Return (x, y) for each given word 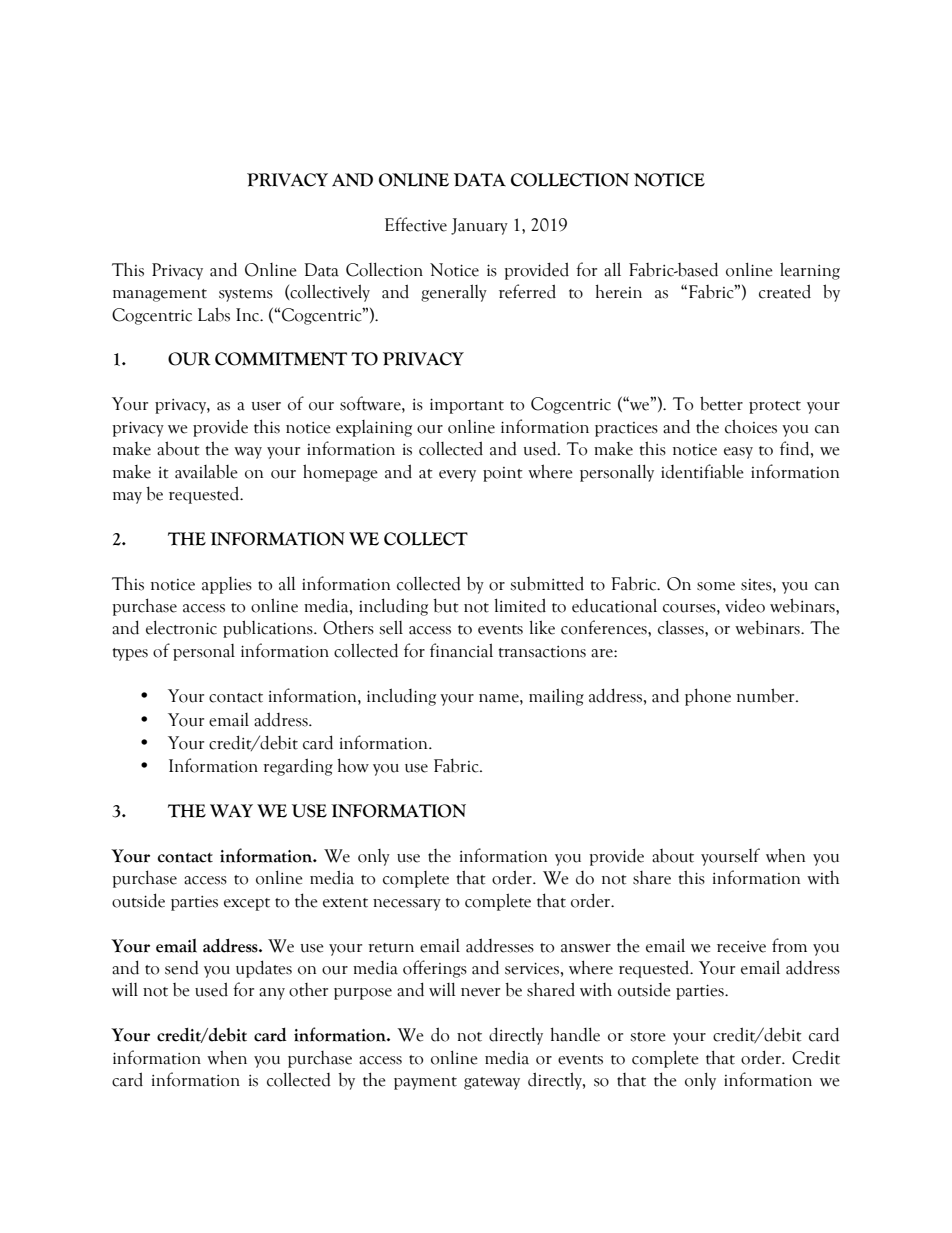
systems (246, 295)
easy (738, 453)
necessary (407, 905)
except (247, 904)
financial (461, 650)
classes (682, 627)
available (206, 471)
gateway (492, 1083)
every (457, 476)
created (785, 291)
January (479, 226)
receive (741, 947)
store (648, 1037)
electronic (181, 627)
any (272, 994)
